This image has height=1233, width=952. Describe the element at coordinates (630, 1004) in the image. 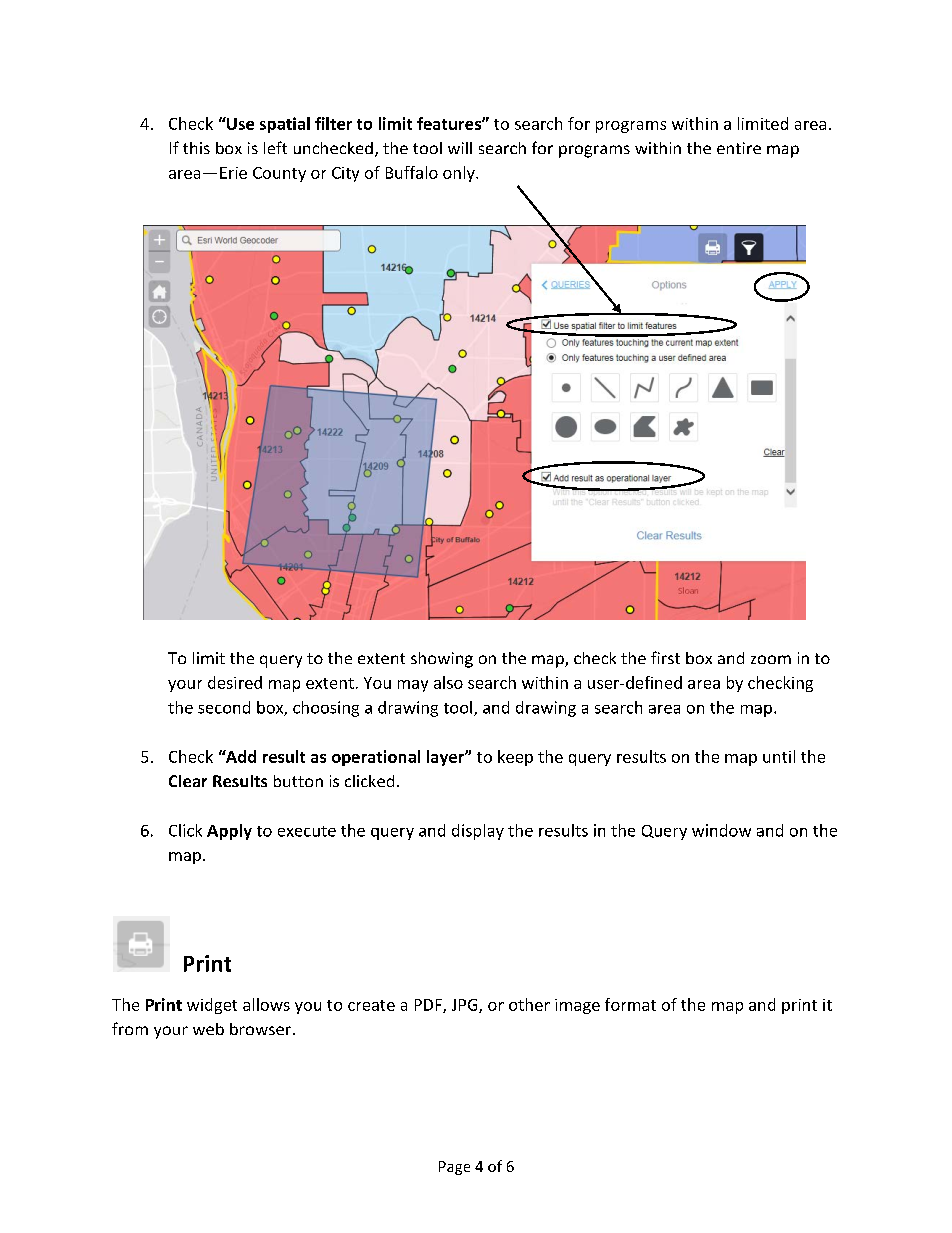

I see `format` at that location.
